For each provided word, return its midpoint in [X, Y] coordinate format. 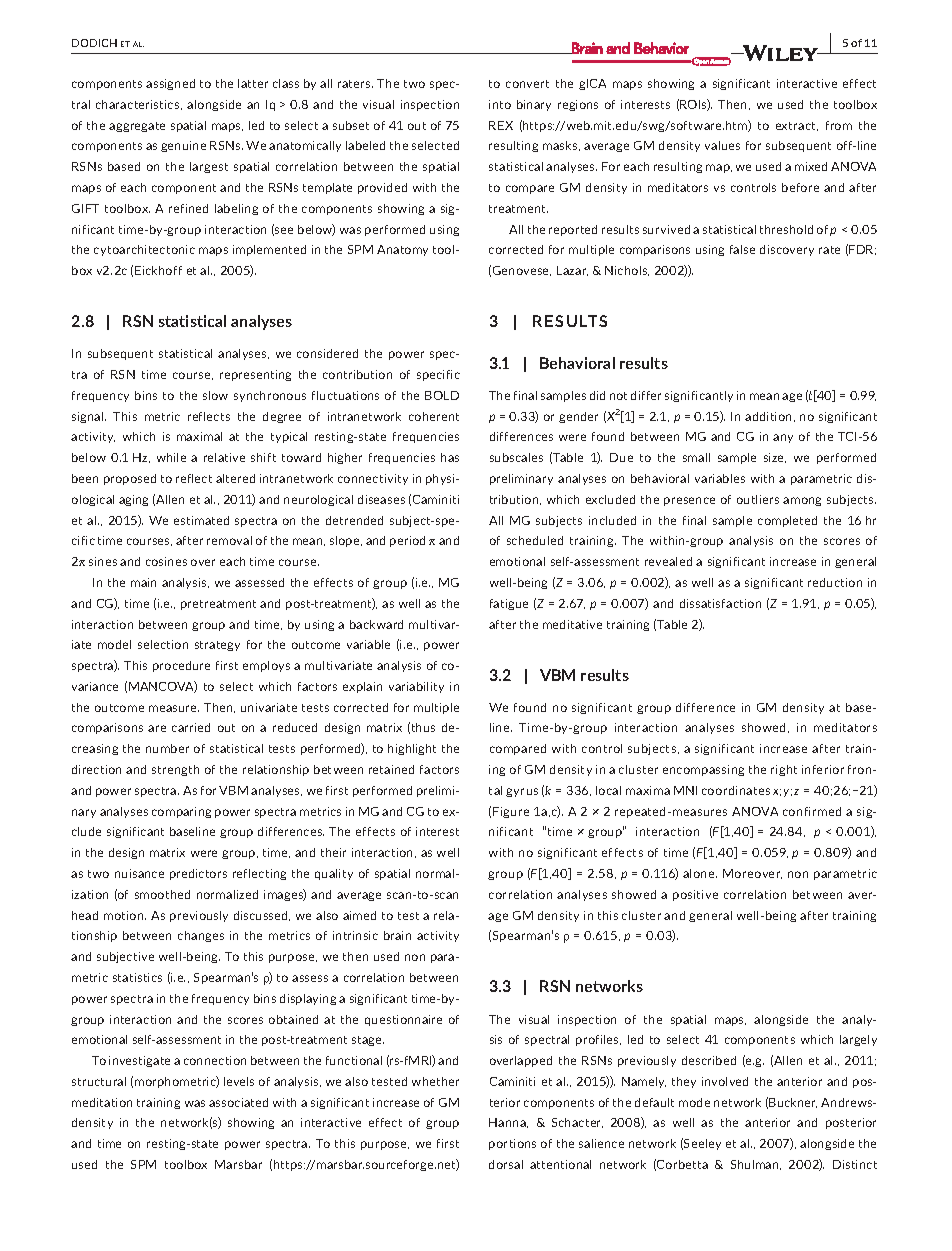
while [171, 457]
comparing [181, 812]
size [775, 458]
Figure [511, 812]
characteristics [139, 105]
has [450, 457]
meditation [102, 1102]
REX [501, 125]
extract [797, 126]
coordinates [736, 790]
